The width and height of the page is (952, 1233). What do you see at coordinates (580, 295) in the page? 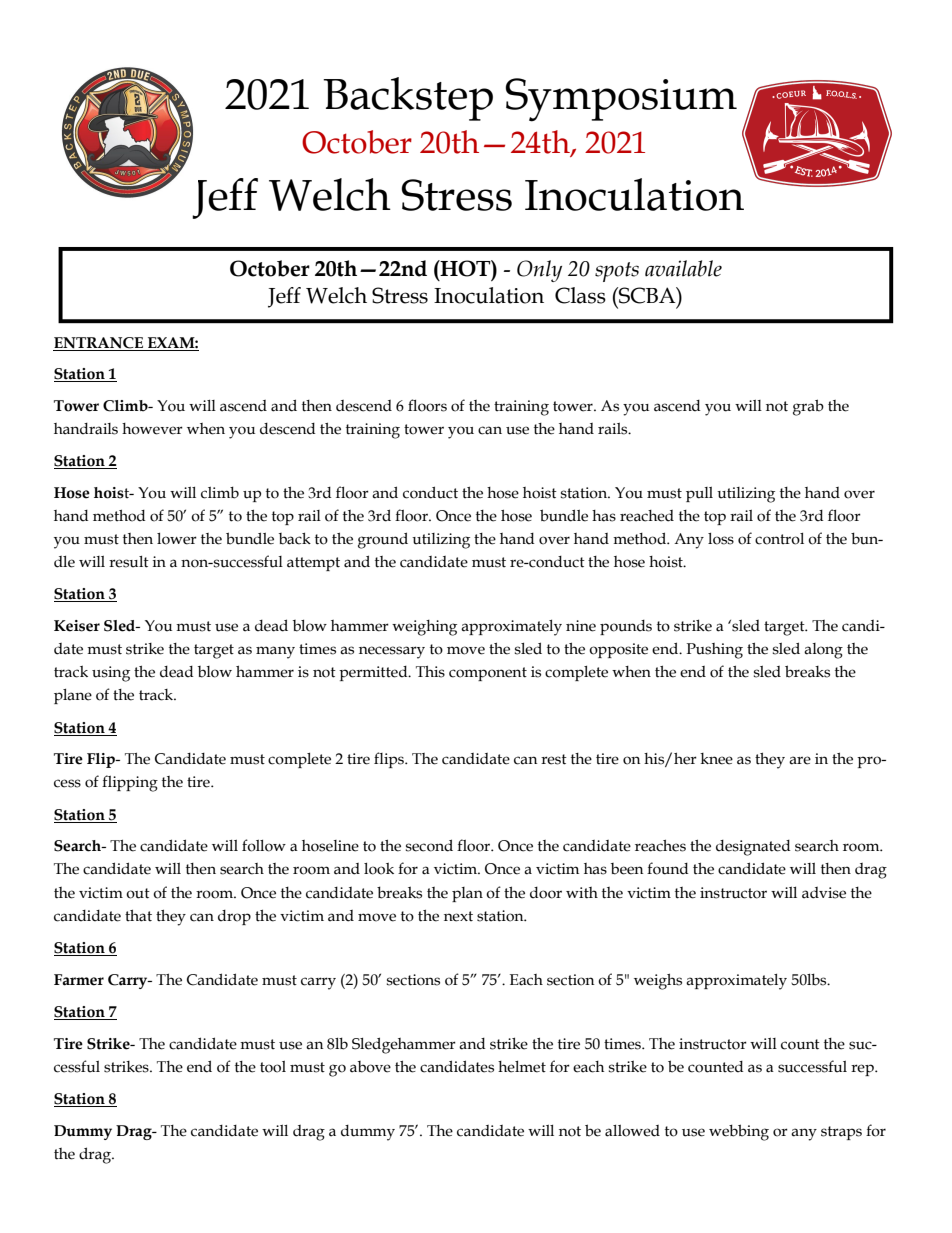
I see `Class` at bounding box center [580, 295].
